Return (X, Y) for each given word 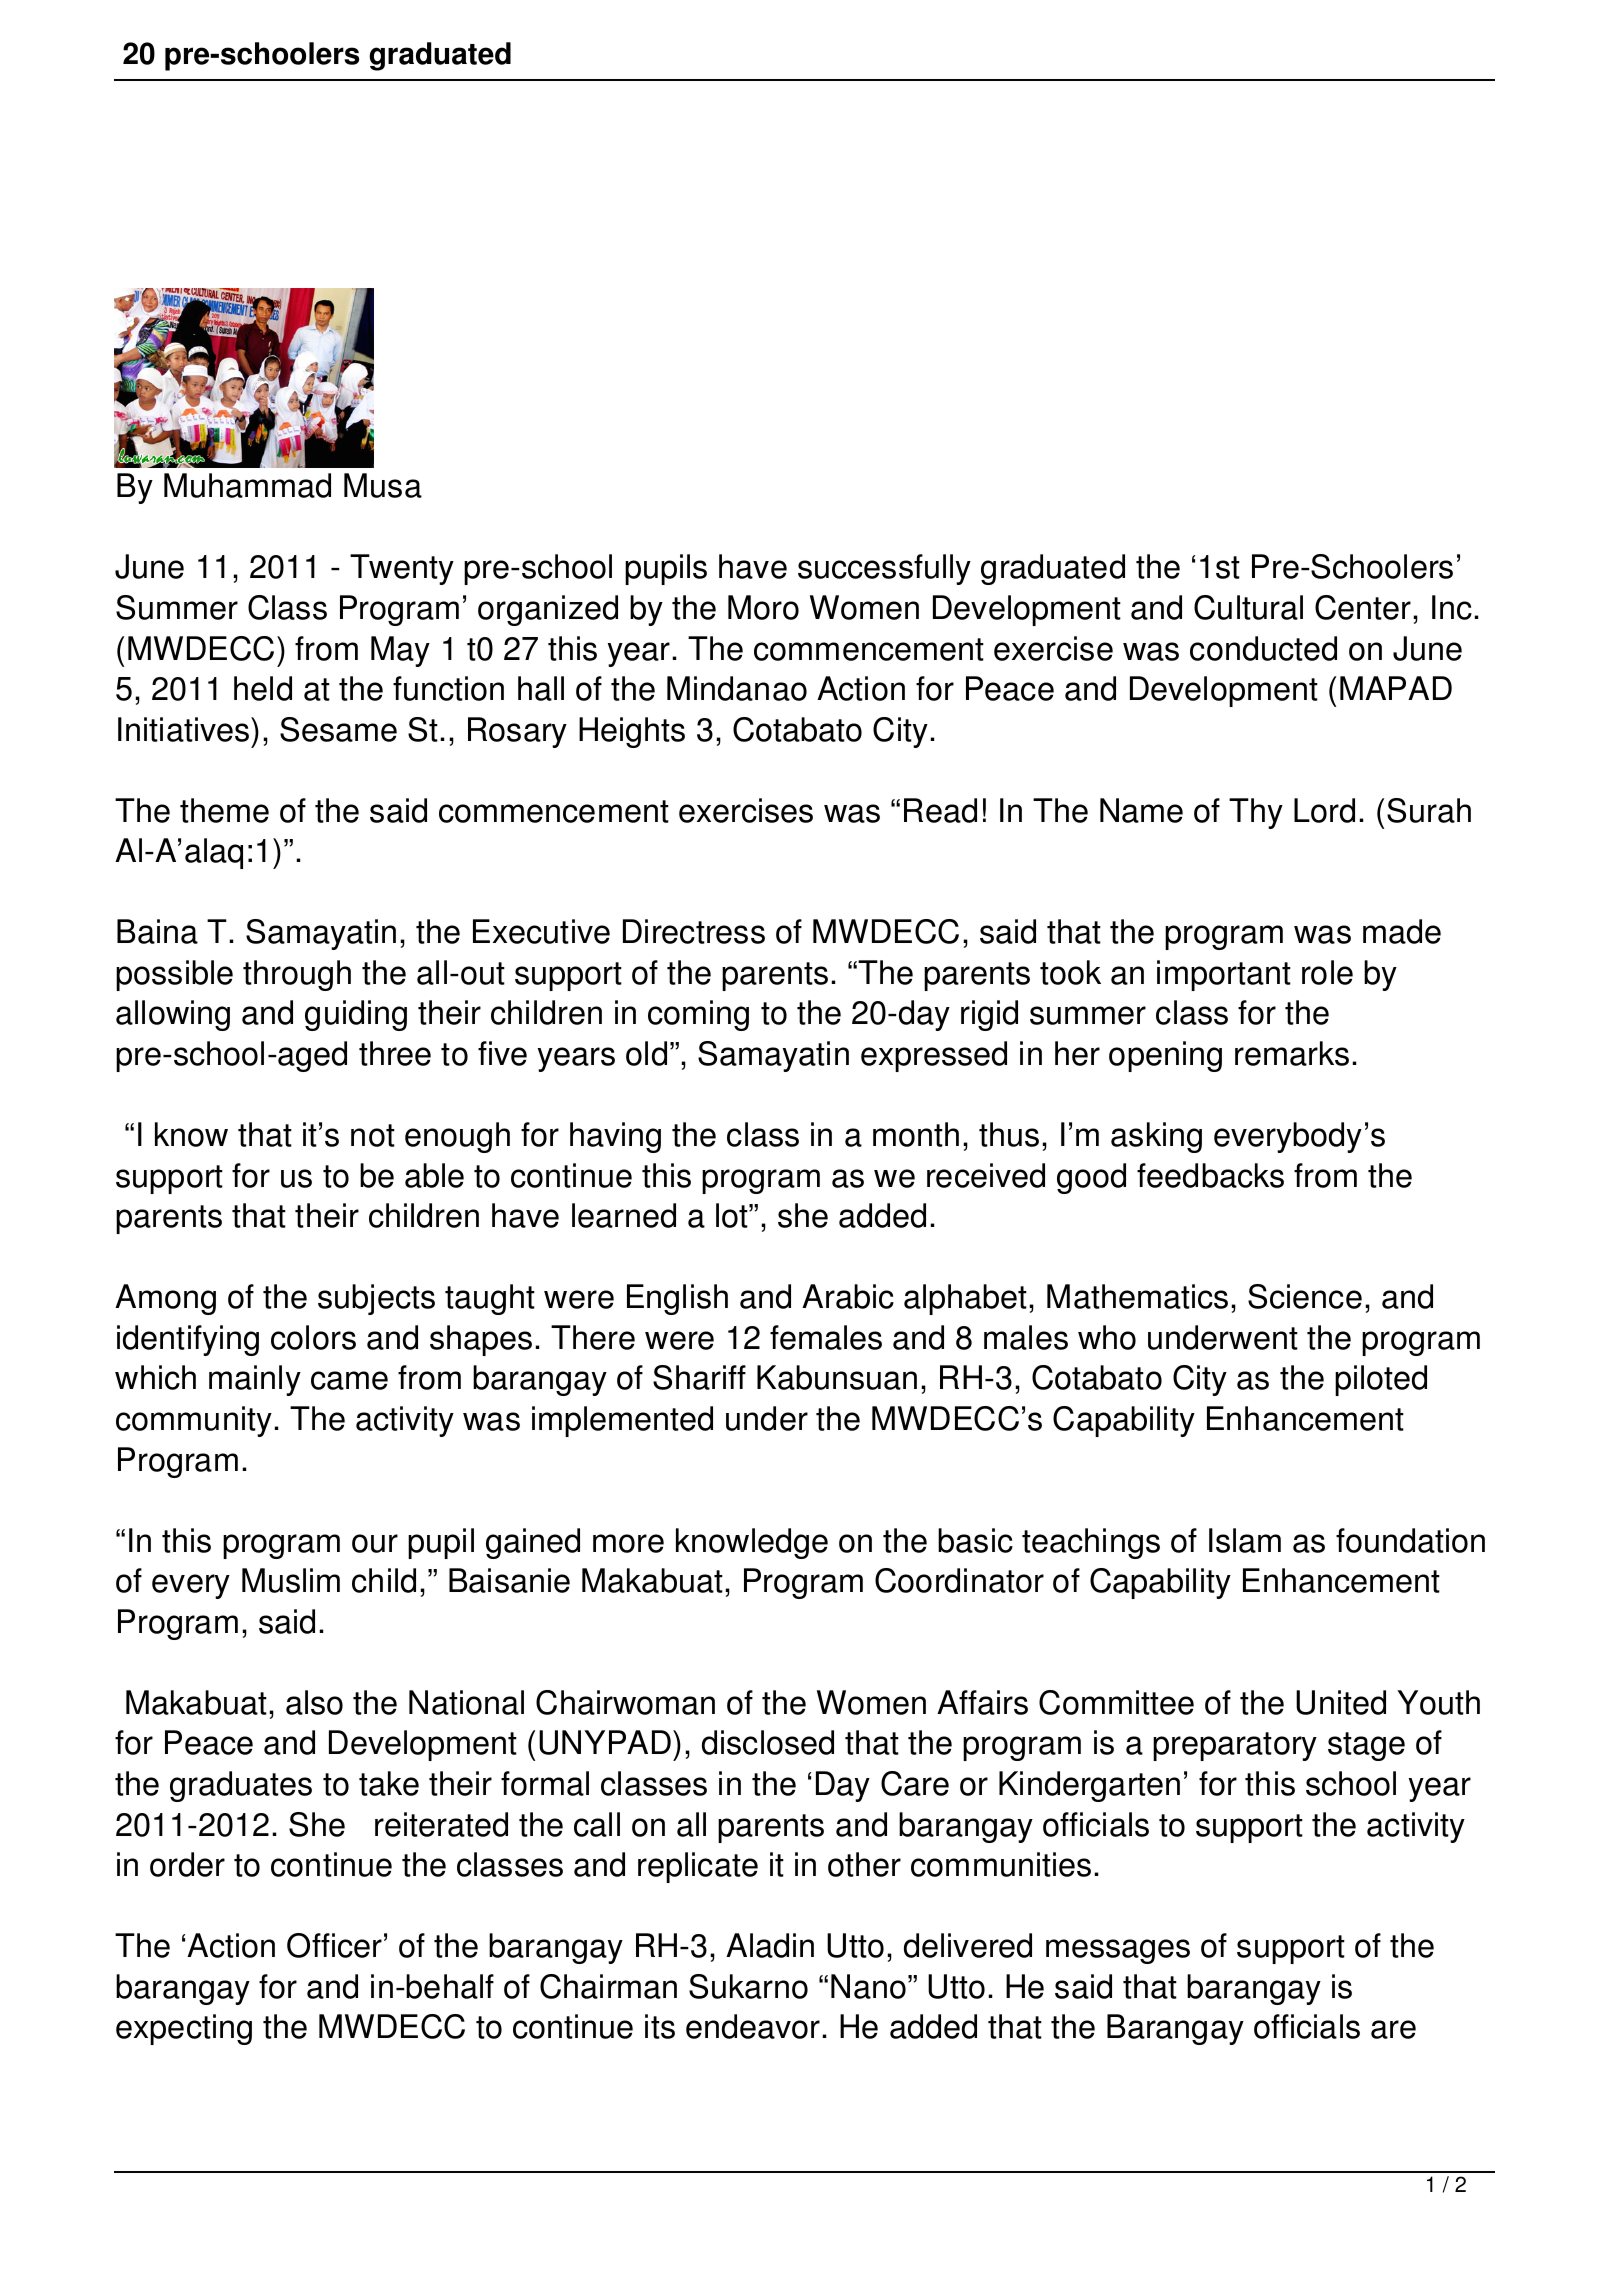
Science (1305, 1296)
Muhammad (247, 485)
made (1402, 931)
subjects (376, 1299)
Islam (1245, 1540)
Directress (694, 931)
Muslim (291, 1580)
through (297, 975)
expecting (184, 2029)
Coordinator (959, 1580)
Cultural (1248, 607)
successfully (884, 569)
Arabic (848, 1296)
